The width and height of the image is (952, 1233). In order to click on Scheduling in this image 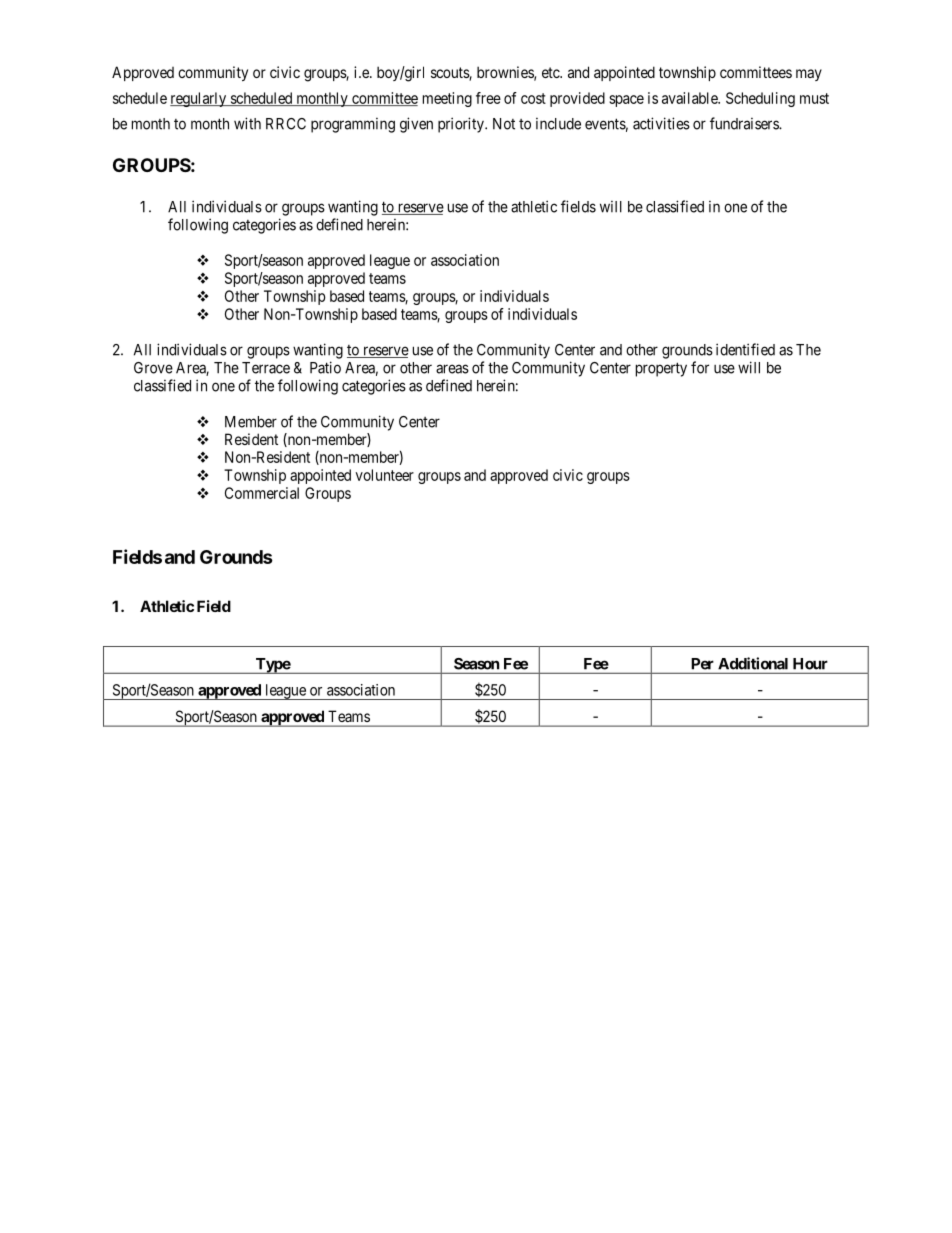, I will do `click(760, 99)`.
